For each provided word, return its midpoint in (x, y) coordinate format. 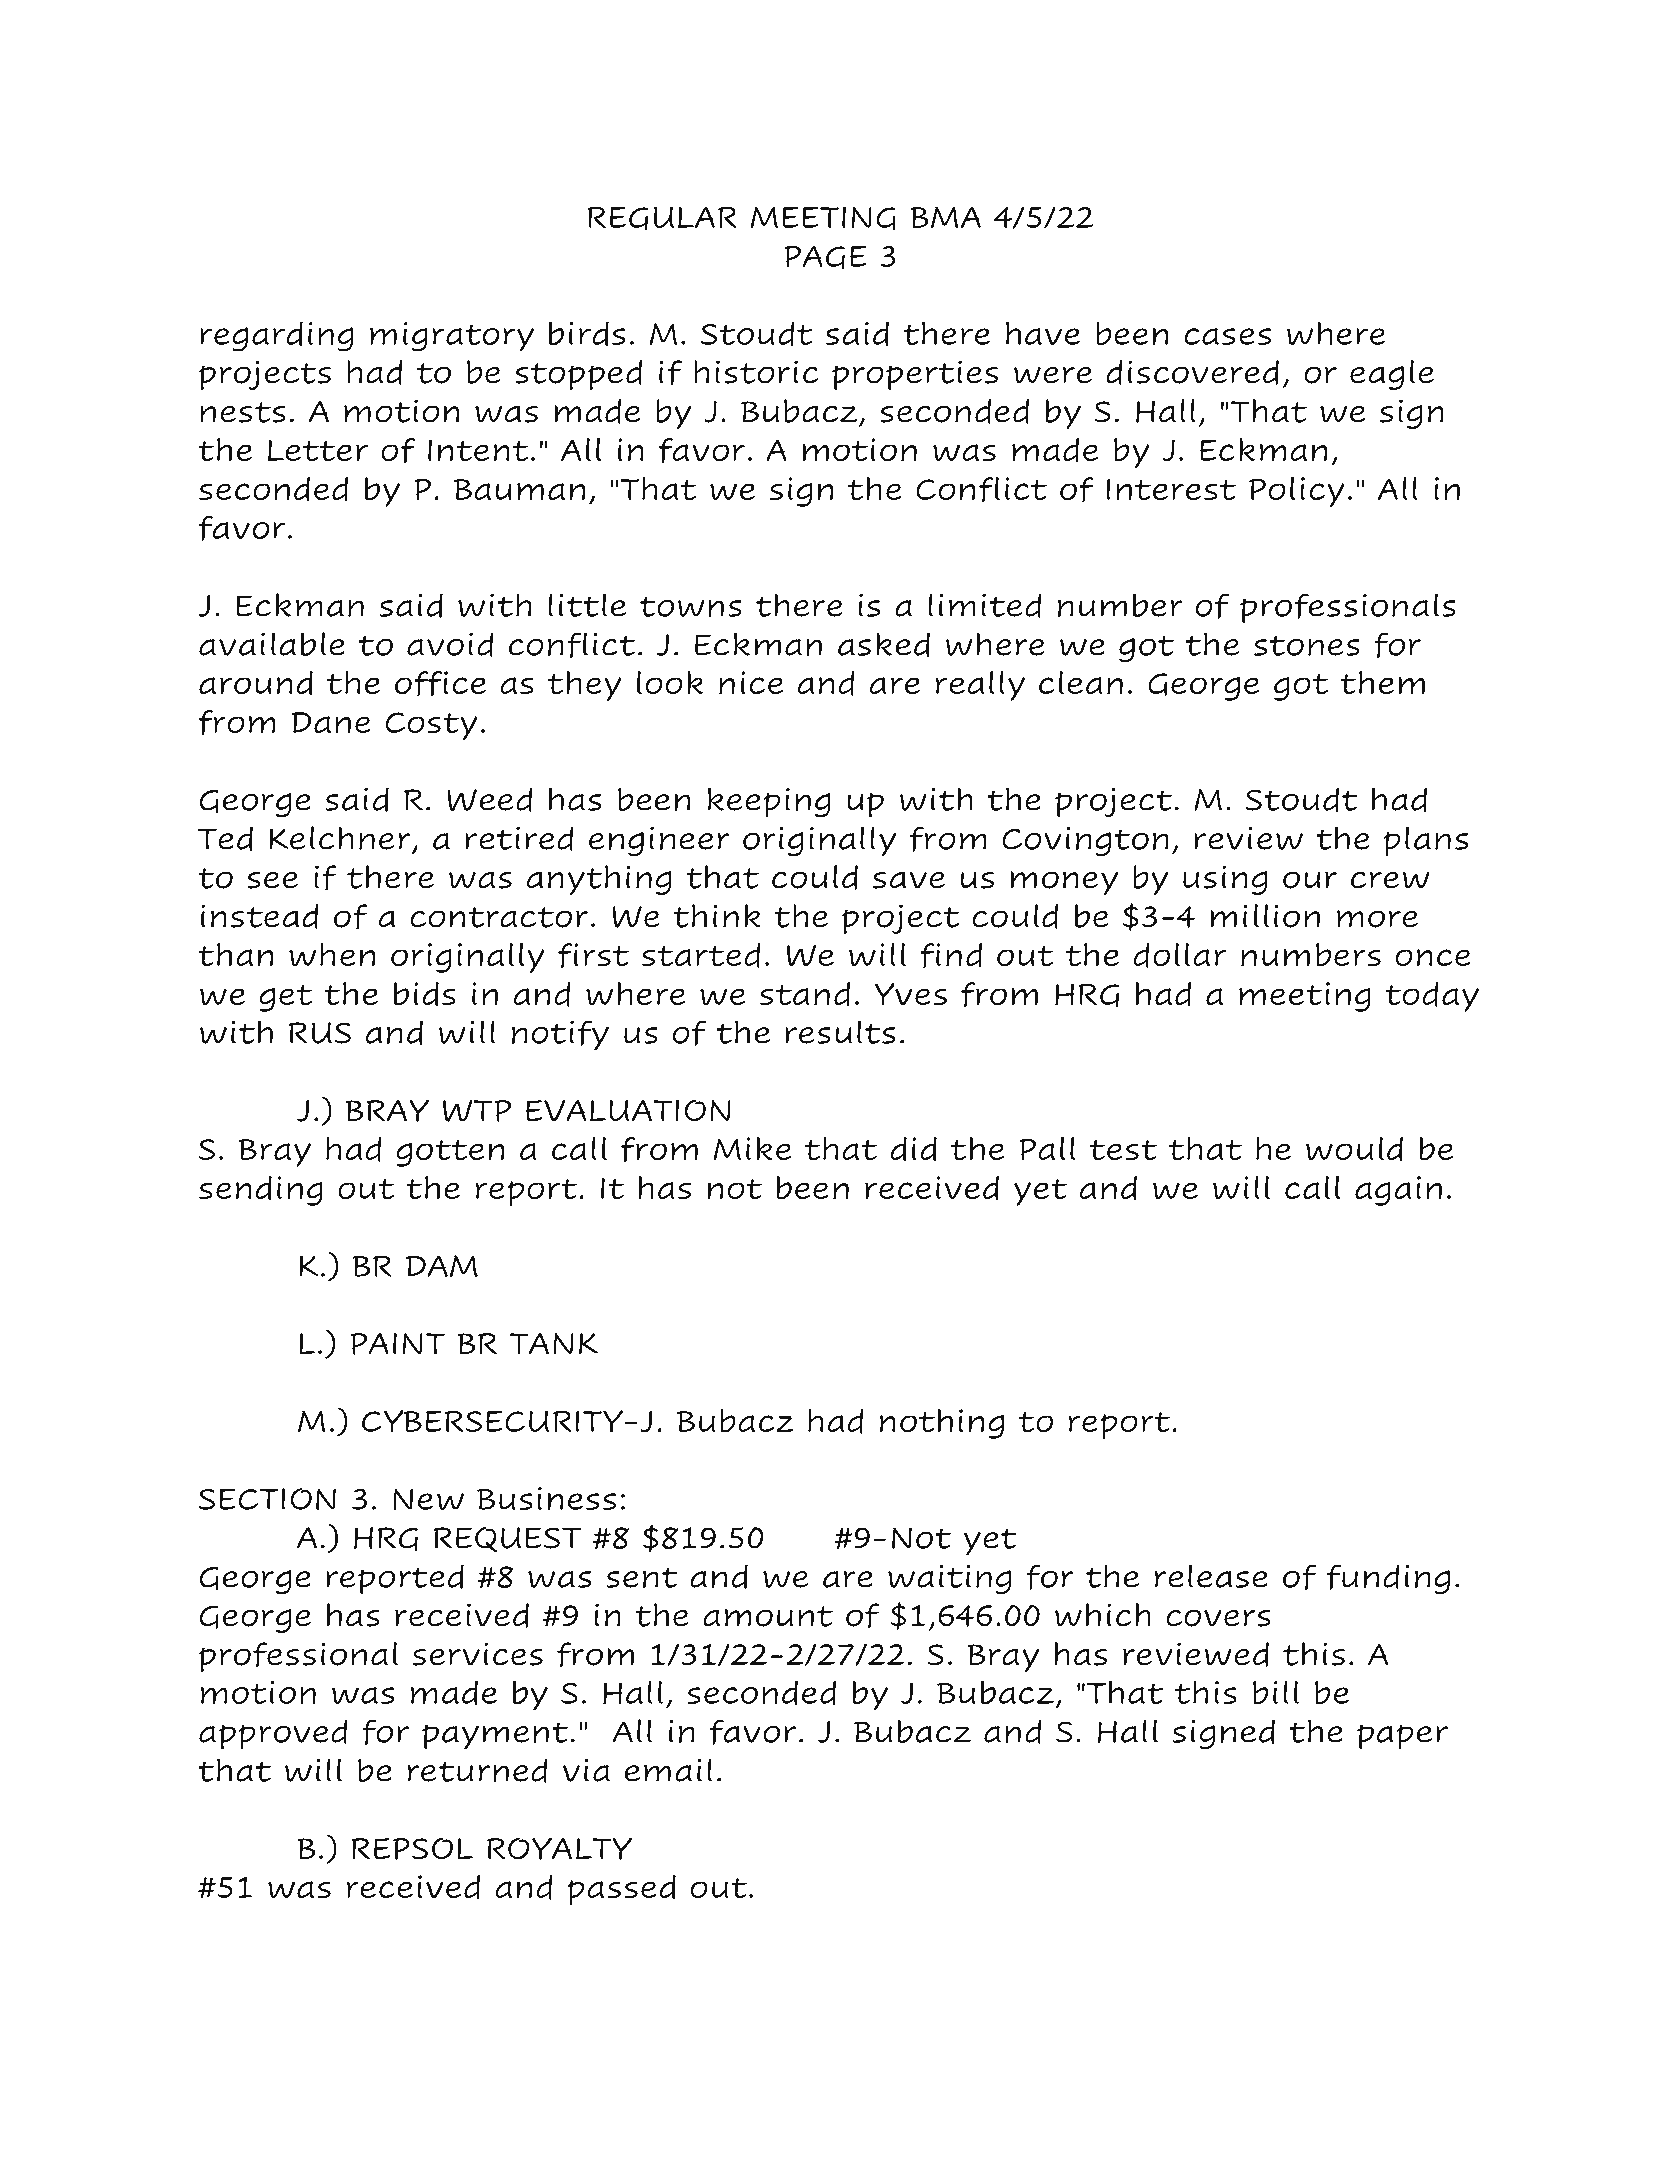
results (840, 1032)
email (669, 1770)
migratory (452, 337)
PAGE (825, 258)
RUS (320, 1033)
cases (1227, 336)
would (1354, 1149)
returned (478, 1770)
